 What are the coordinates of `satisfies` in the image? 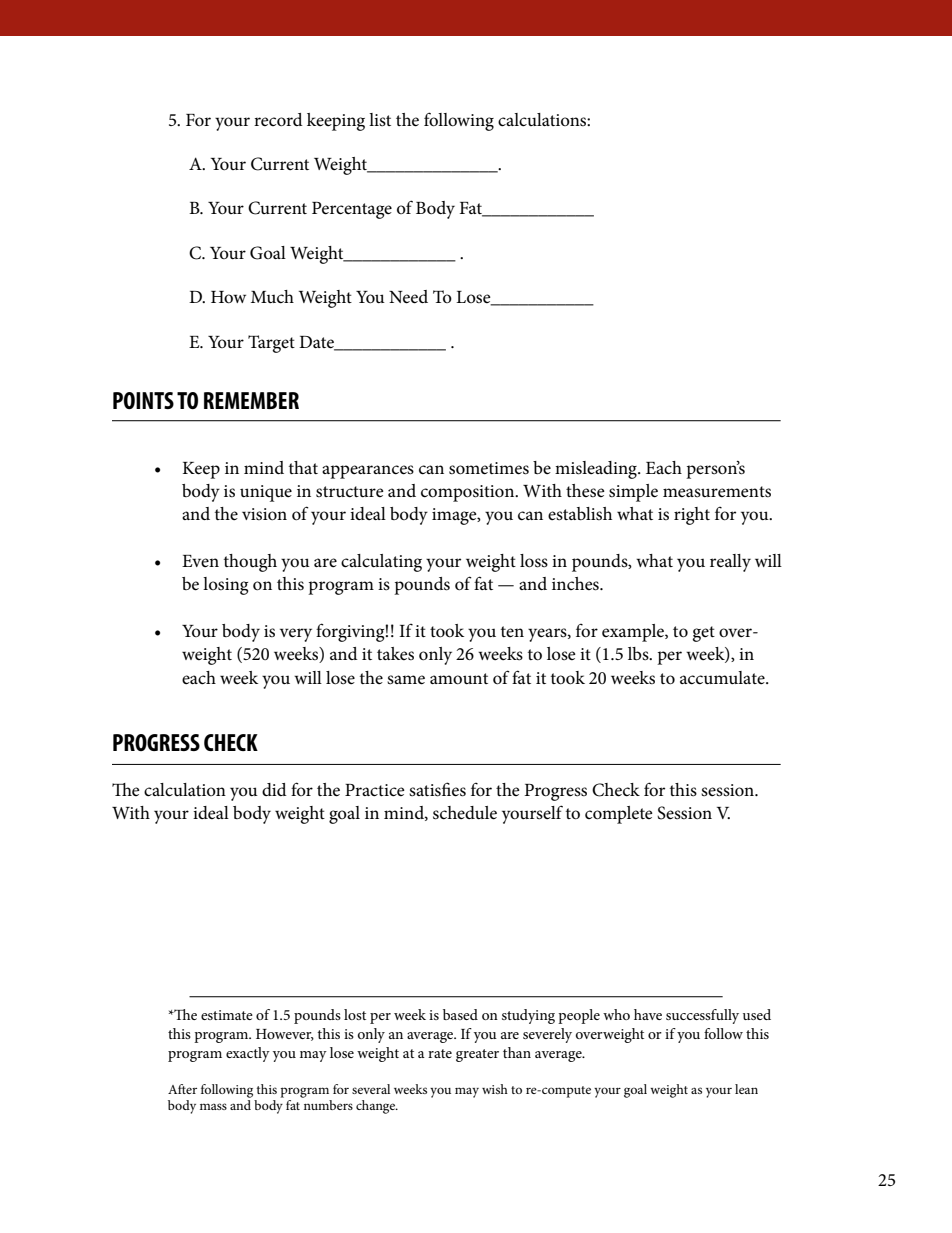 It's located at (437, 789).
